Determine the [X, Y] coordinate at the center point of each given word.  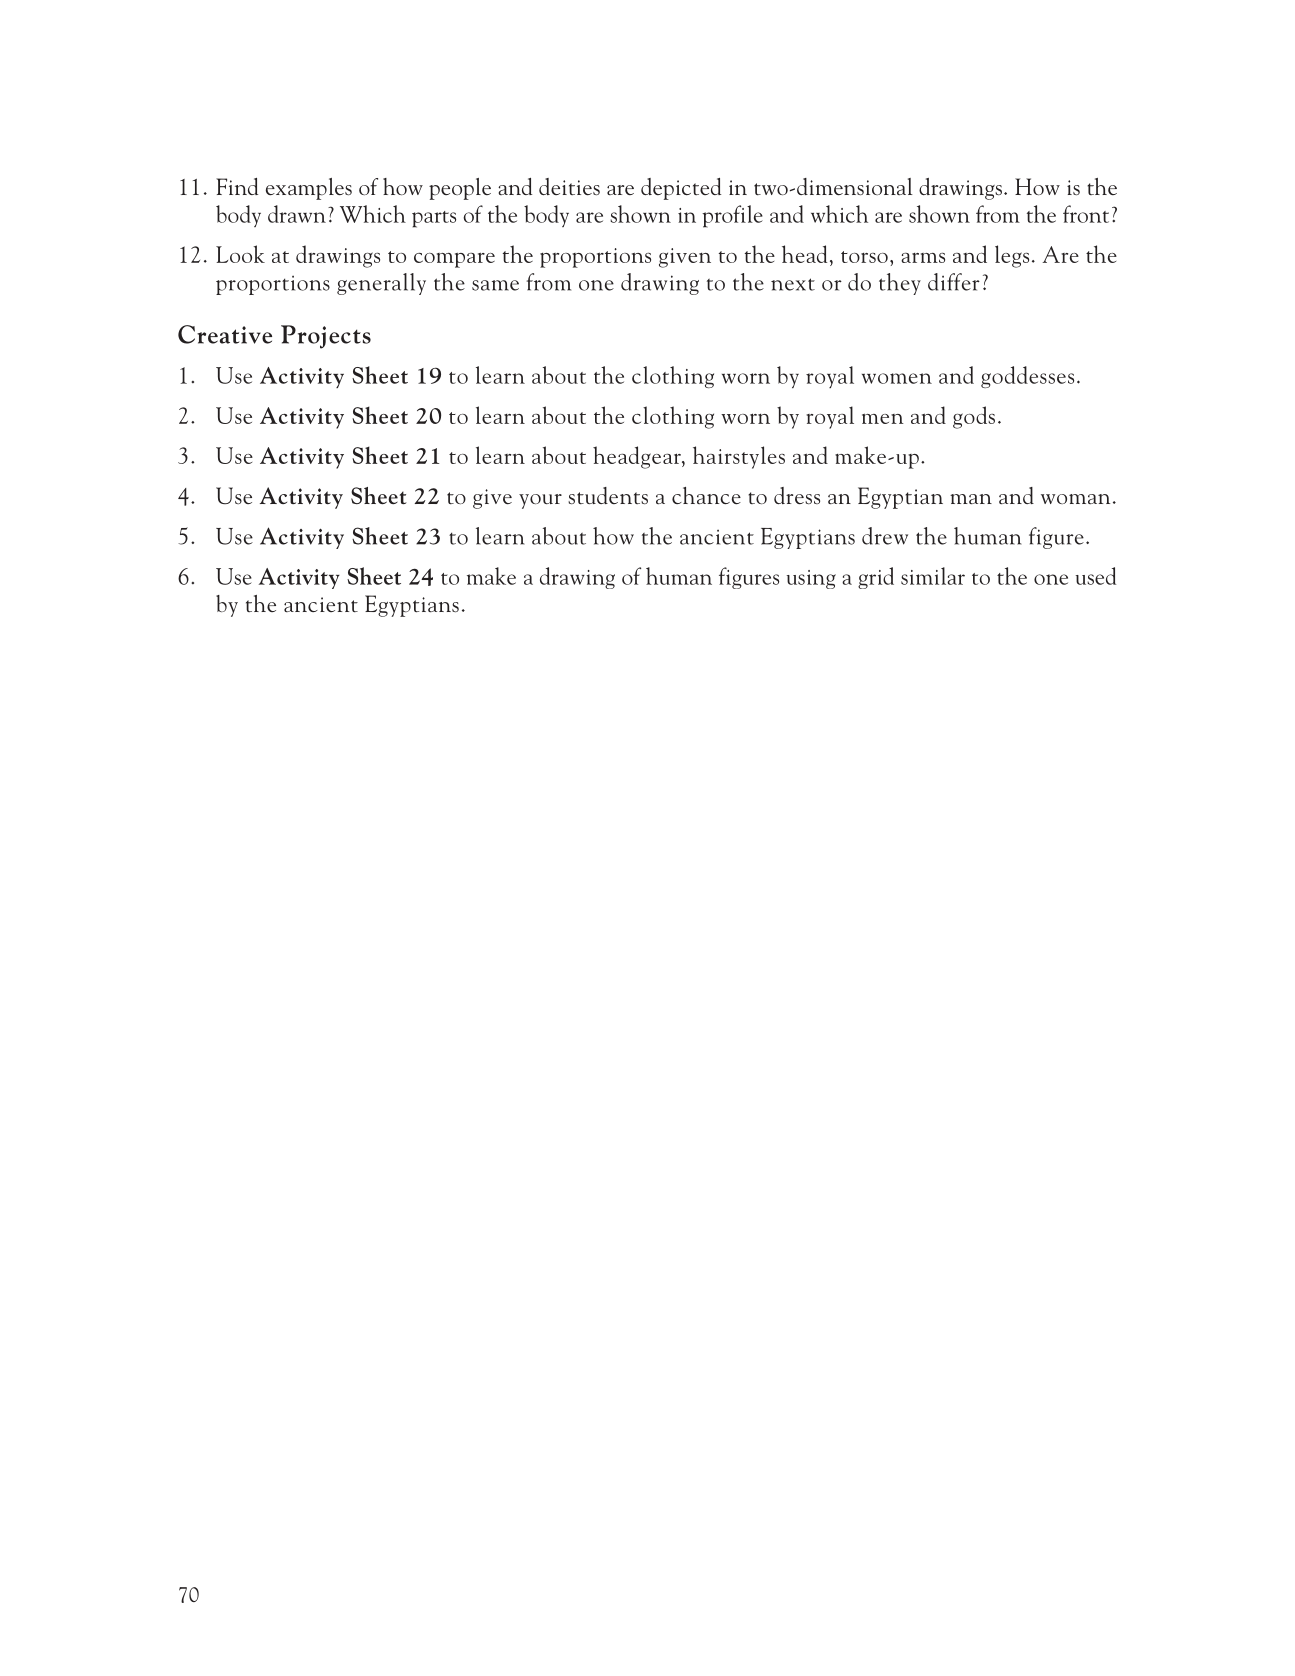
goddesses [1027, 377]
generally [381, 284]
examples [309, 189]
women [897, 378]
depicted [681, 189]
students [608, 495]
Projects [326, 337]
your [540, 501]
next [793, 284]
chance [706, 495]
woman [1075, 499]
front [1086, 214]
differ [954, 282]
